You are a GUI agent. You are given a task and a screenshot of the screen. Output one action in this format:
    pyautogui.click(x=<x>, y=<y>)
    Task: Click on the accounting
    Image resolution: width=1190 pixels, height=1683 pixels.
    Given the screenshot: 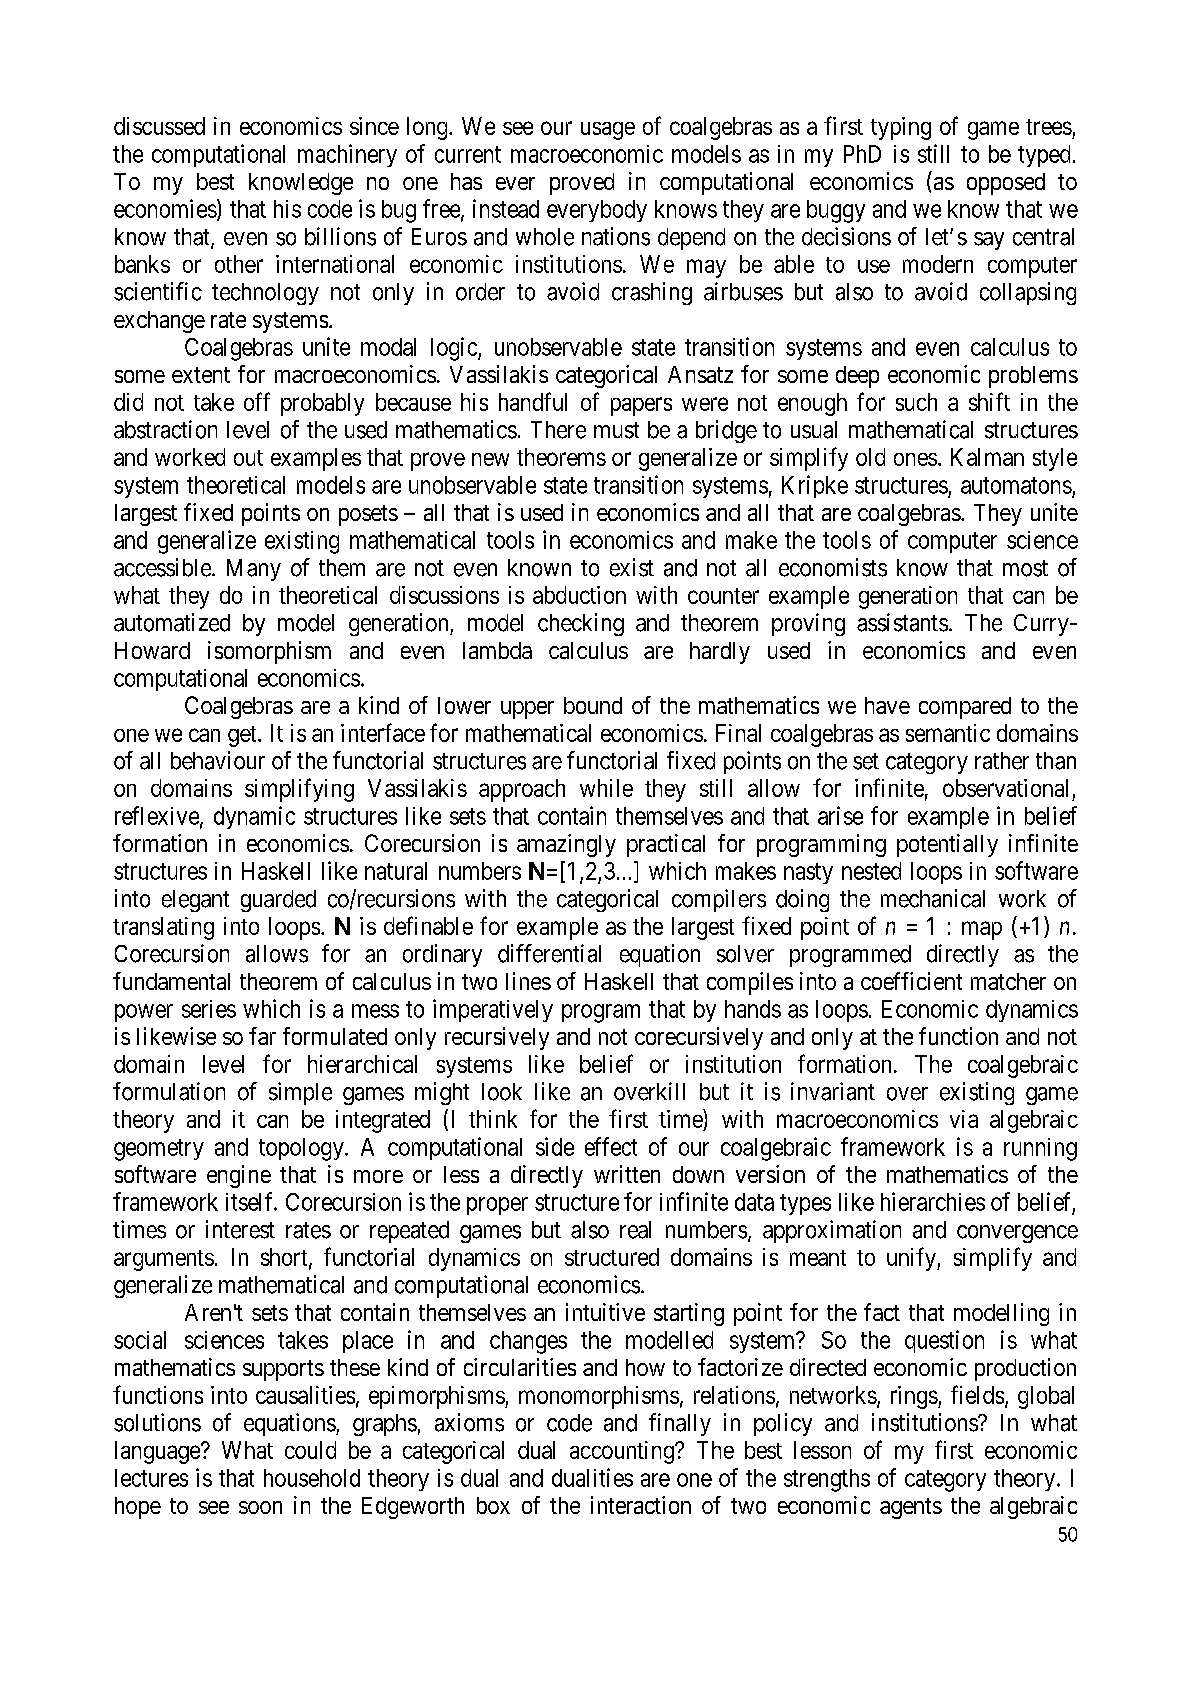 What is the action you would take?
    pyautogui.click(x=623, y=1452)
